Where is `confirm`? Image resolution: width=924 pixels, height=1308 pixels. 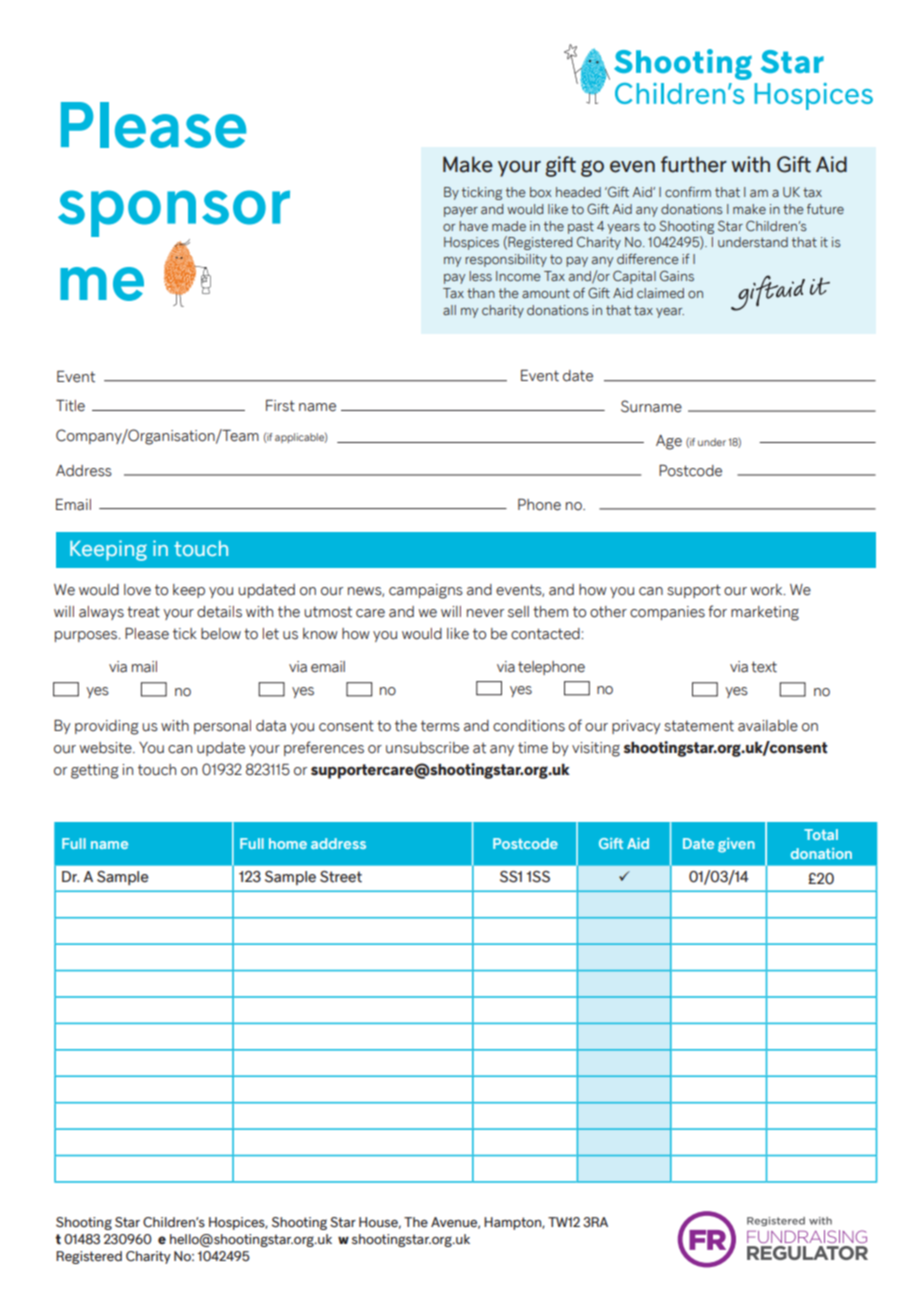 confirm is located at coordinates (688, 191).
